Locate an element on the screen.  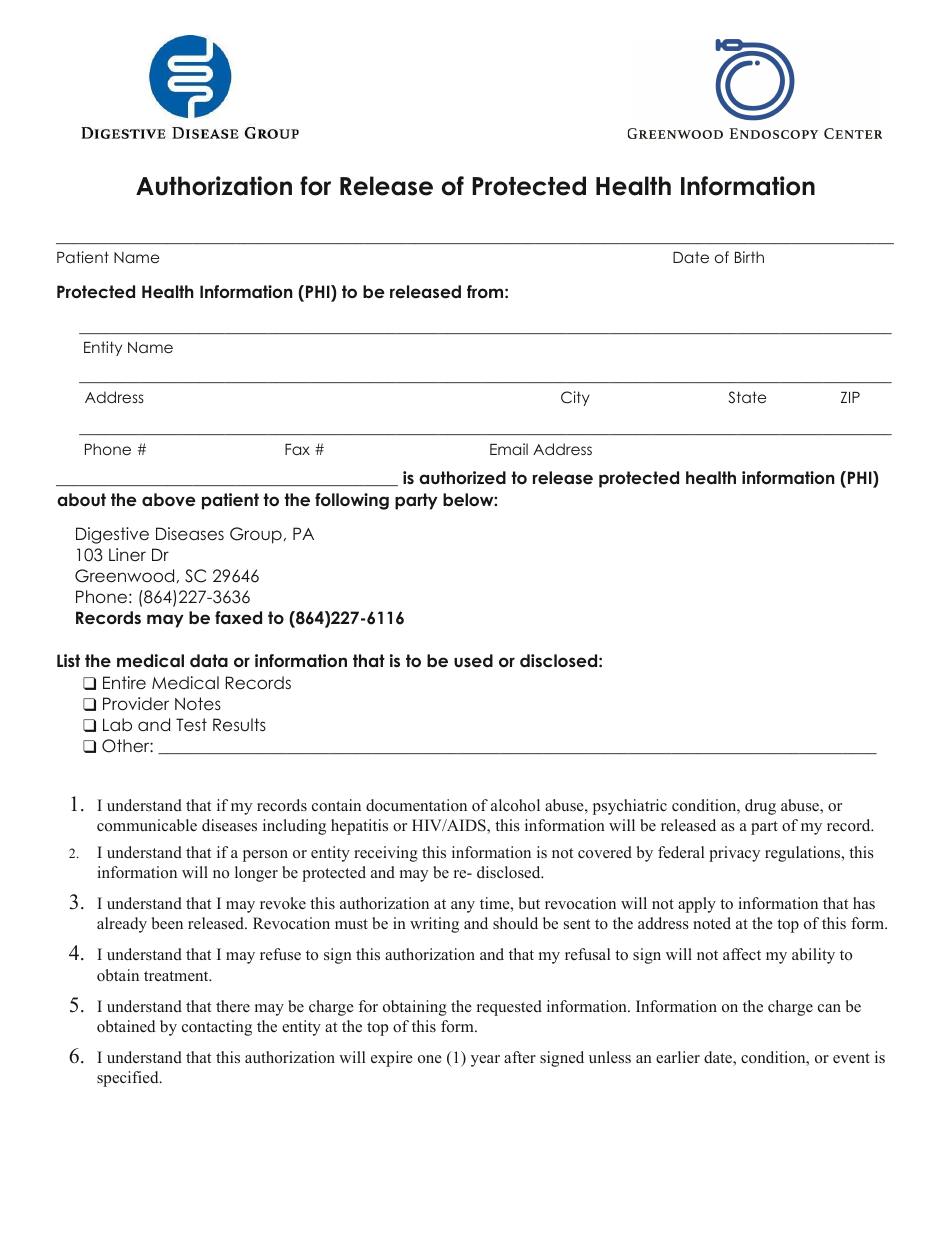
above is located at coordinates (169, 500).
